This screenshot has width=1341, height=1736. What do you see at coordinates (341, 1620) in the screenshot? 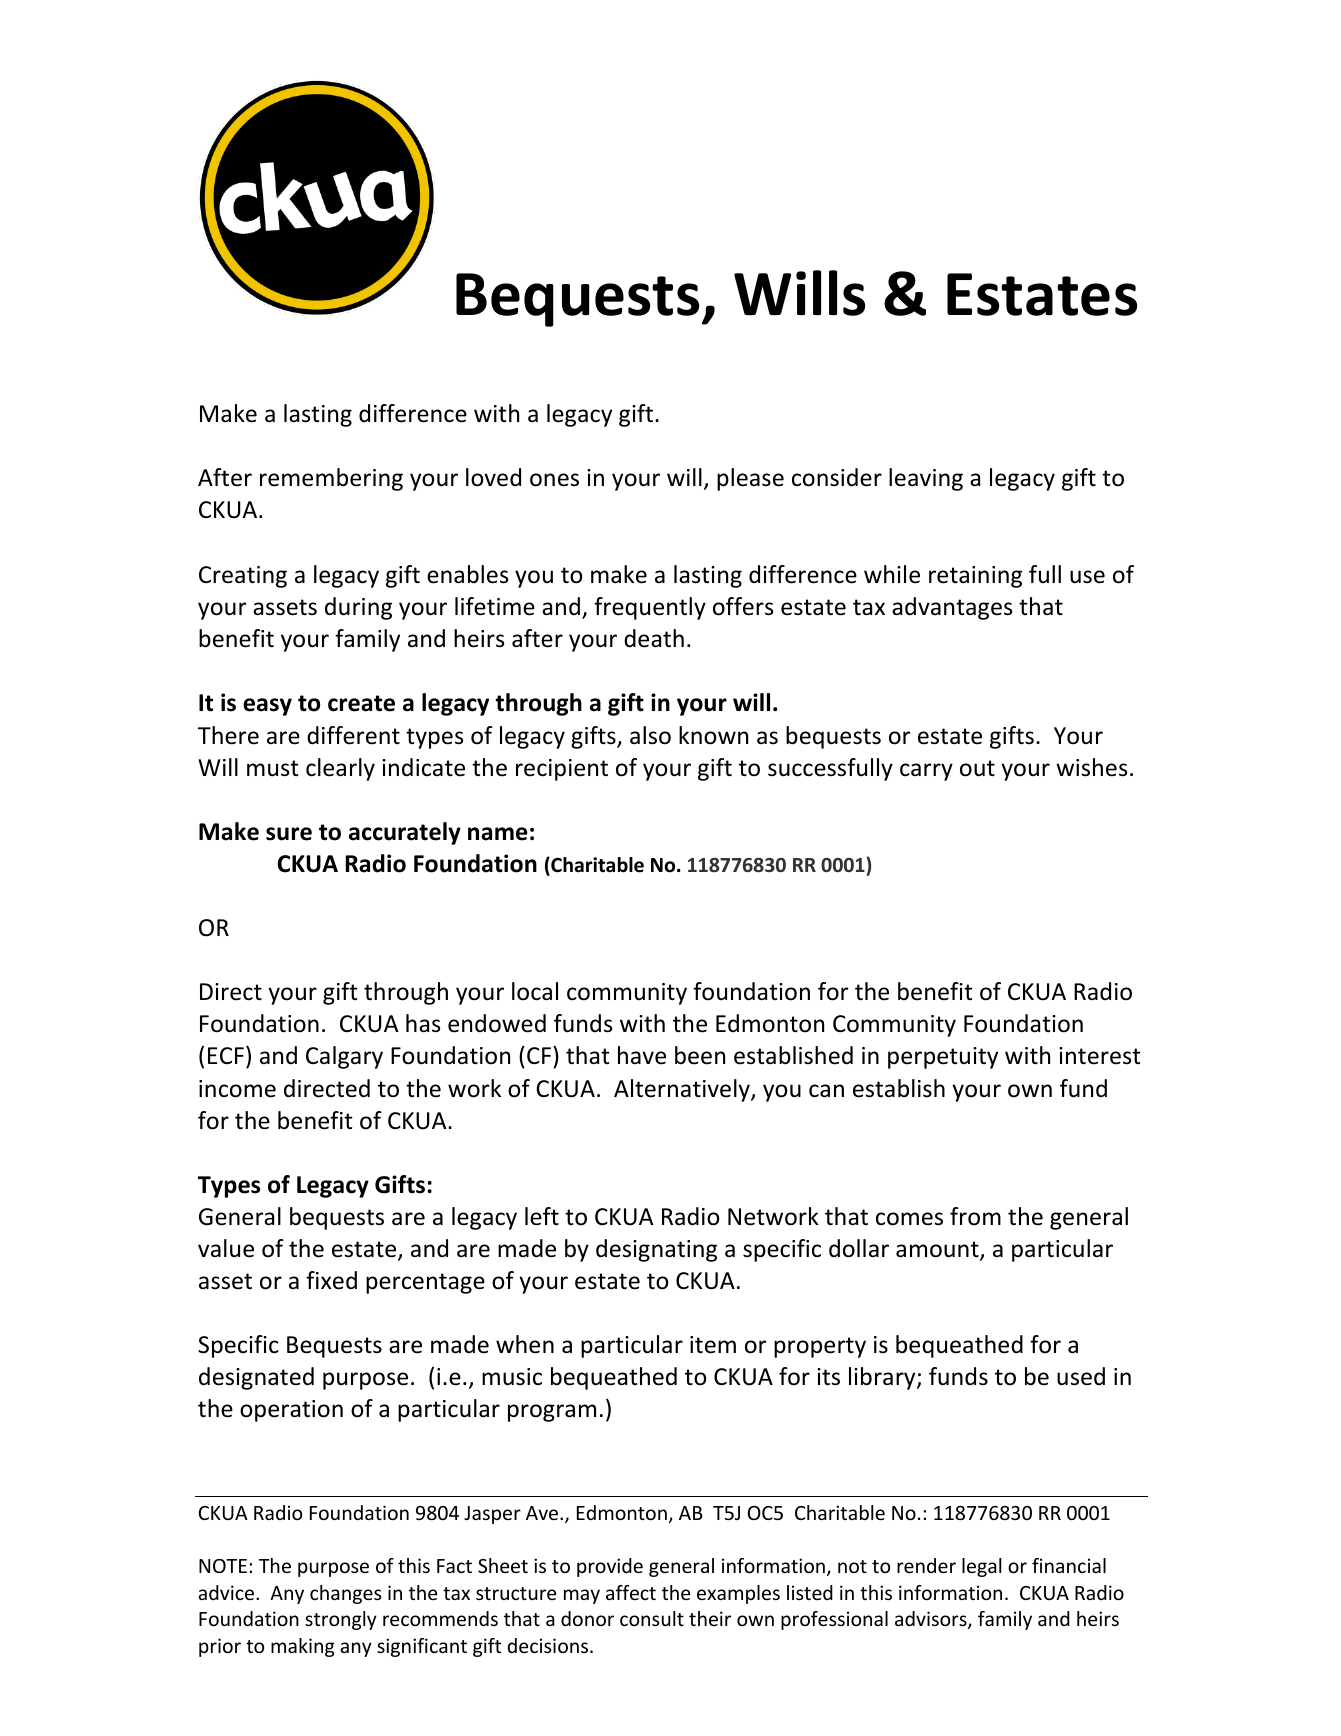
I see `strongly` at bounding box center [341, 1620].
